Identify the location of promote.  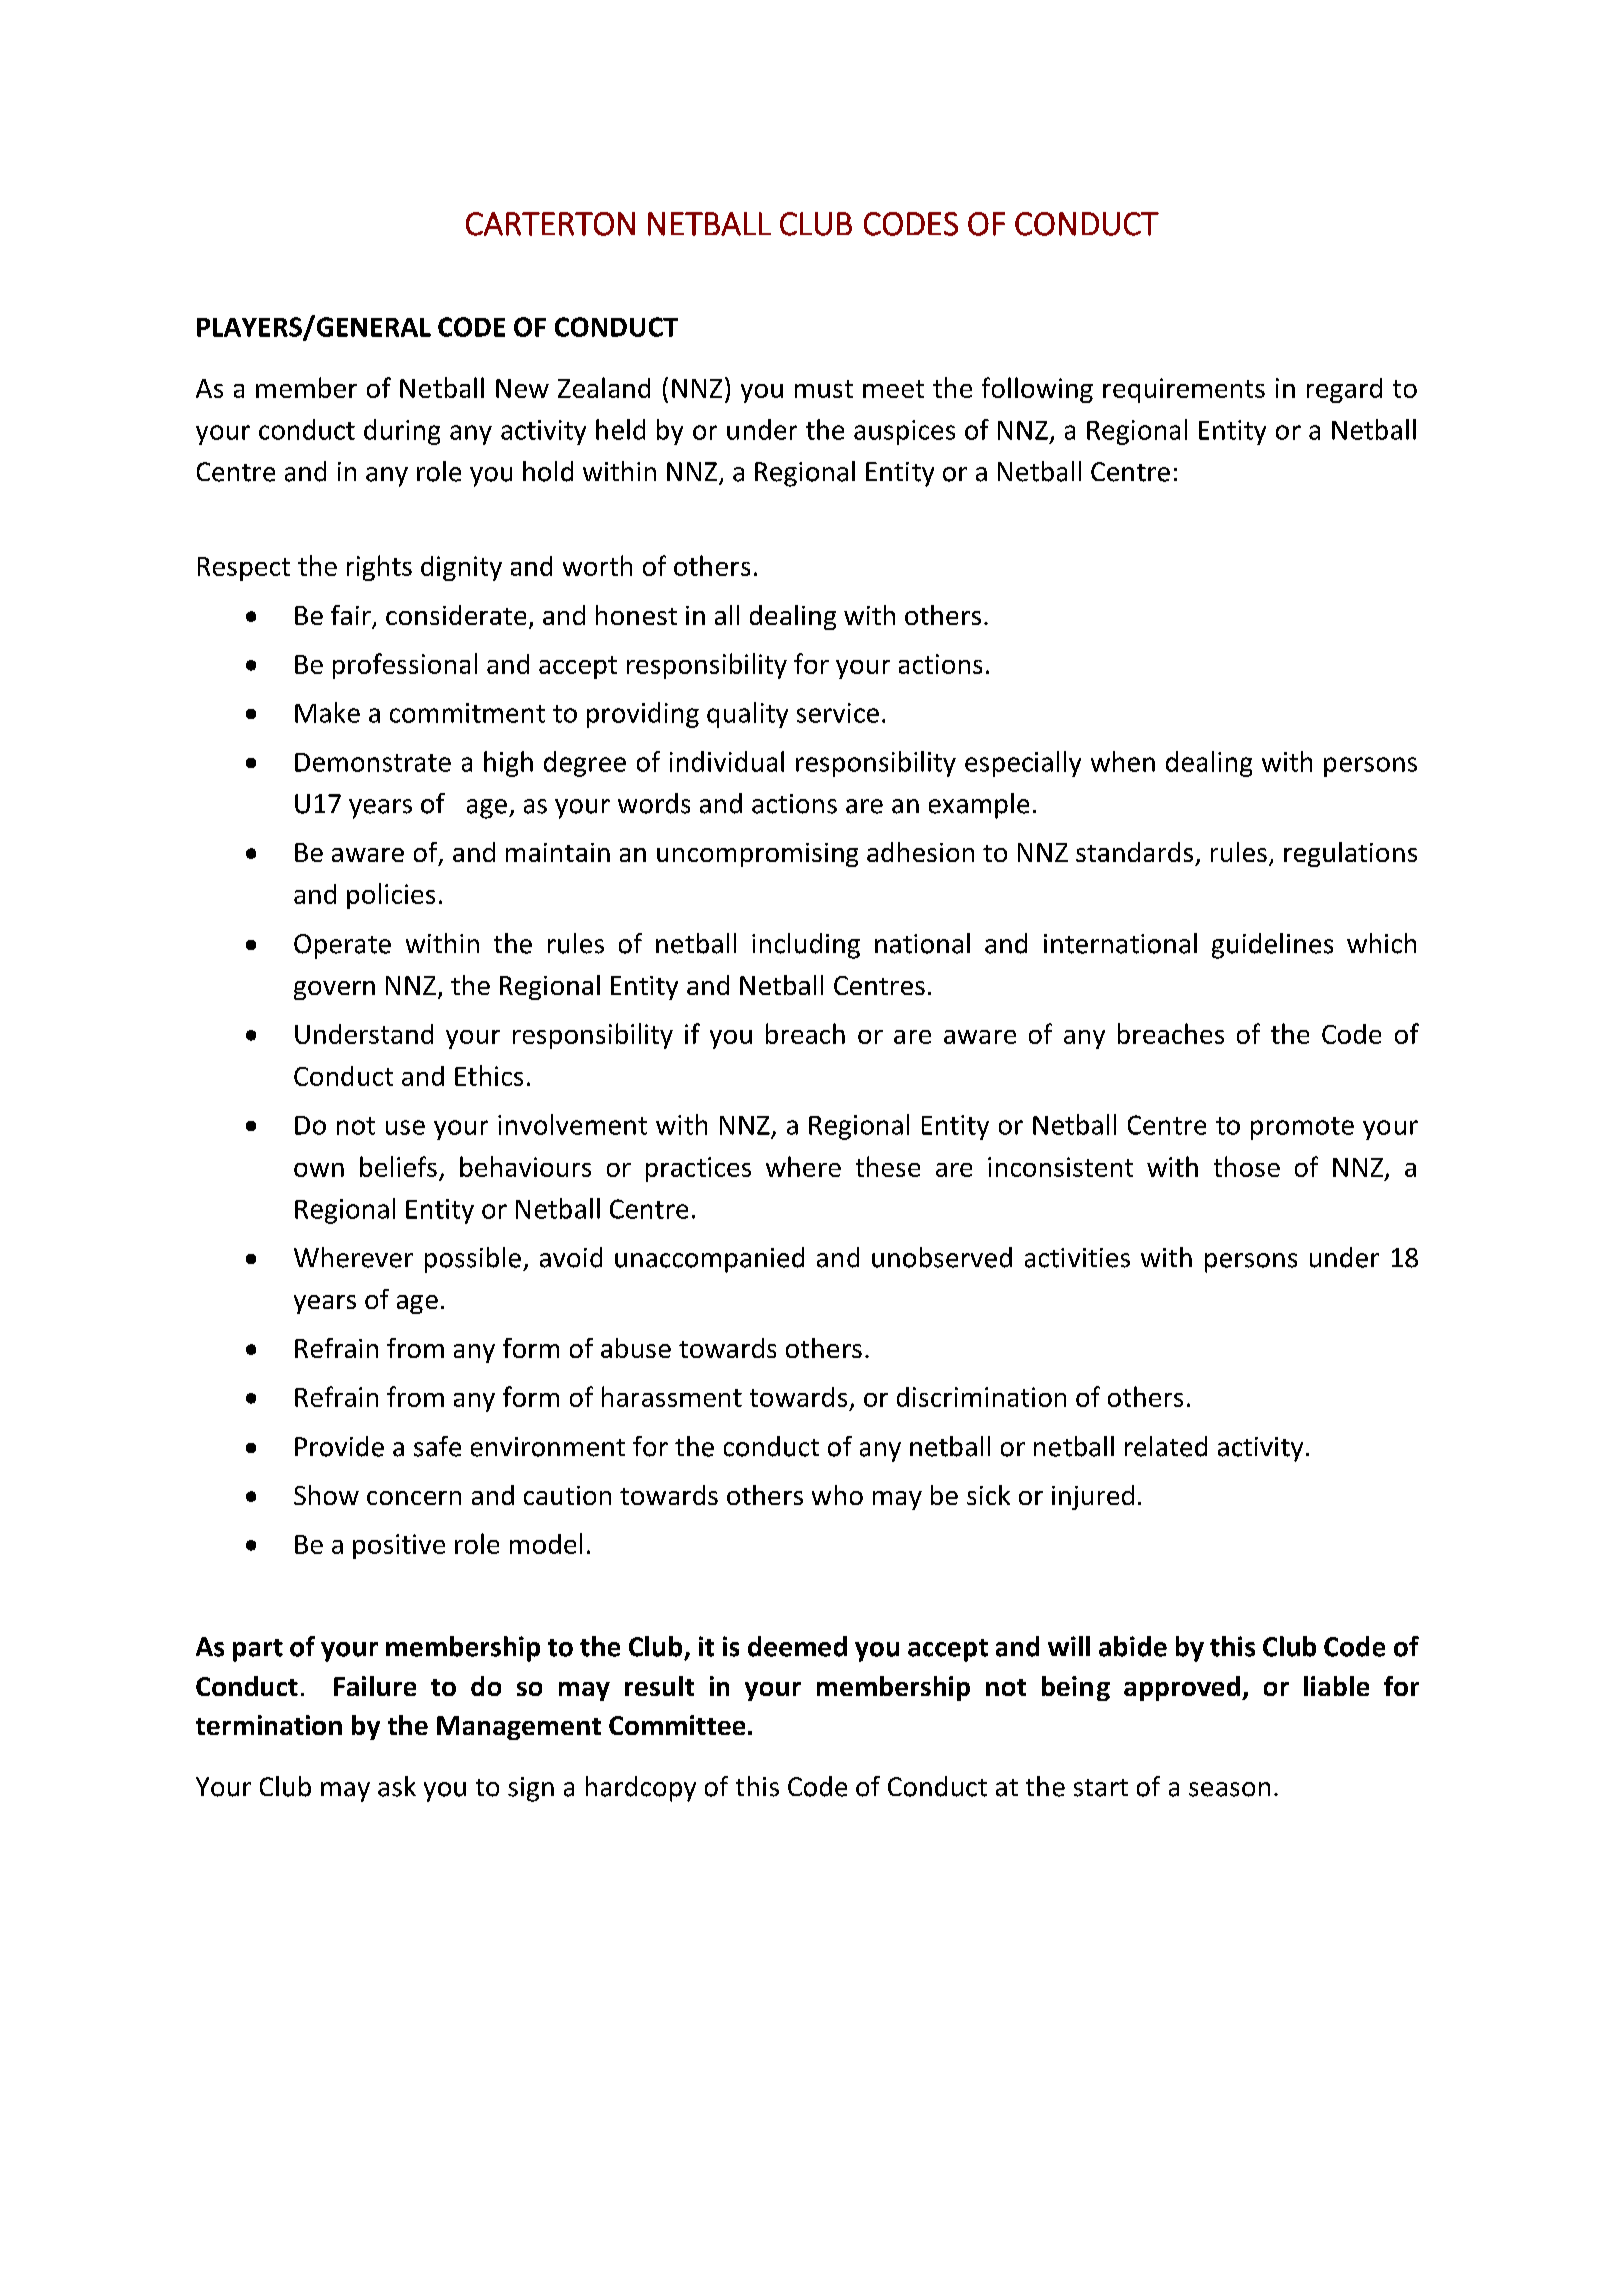
(1302, 1128).
